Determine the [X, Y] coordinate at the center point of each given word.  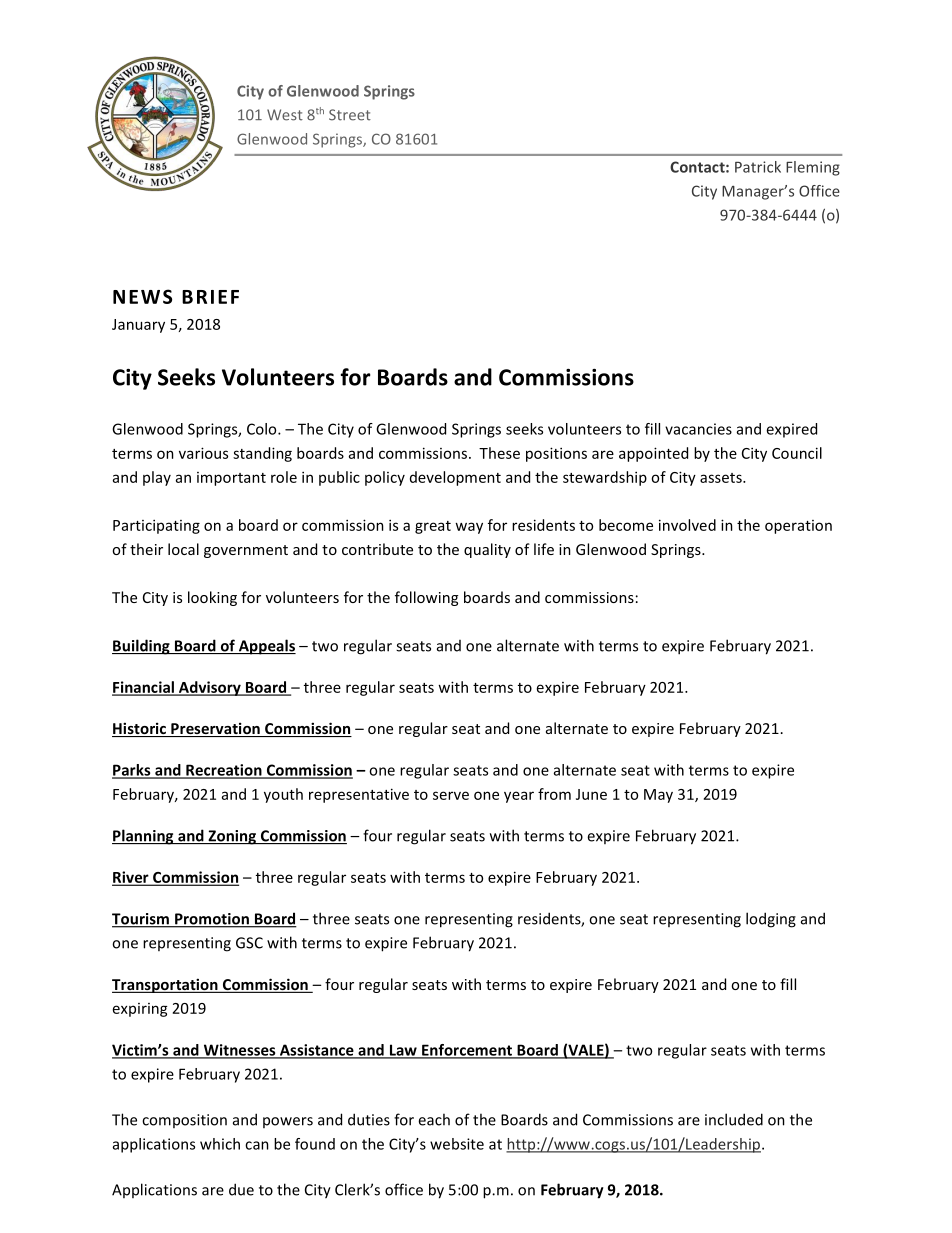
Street [350, 115]
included [734, 1119]
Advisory [210, 688]
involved [687, 525]
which [220, 1144]
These [499, 453]
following [426, 598]
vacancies [698, 429]
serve [451, 795]
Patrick [758, 167]
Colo [263, 429]
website [457, 1144]
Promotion [212, 920]
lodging [771, 920]
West [285, 115]
